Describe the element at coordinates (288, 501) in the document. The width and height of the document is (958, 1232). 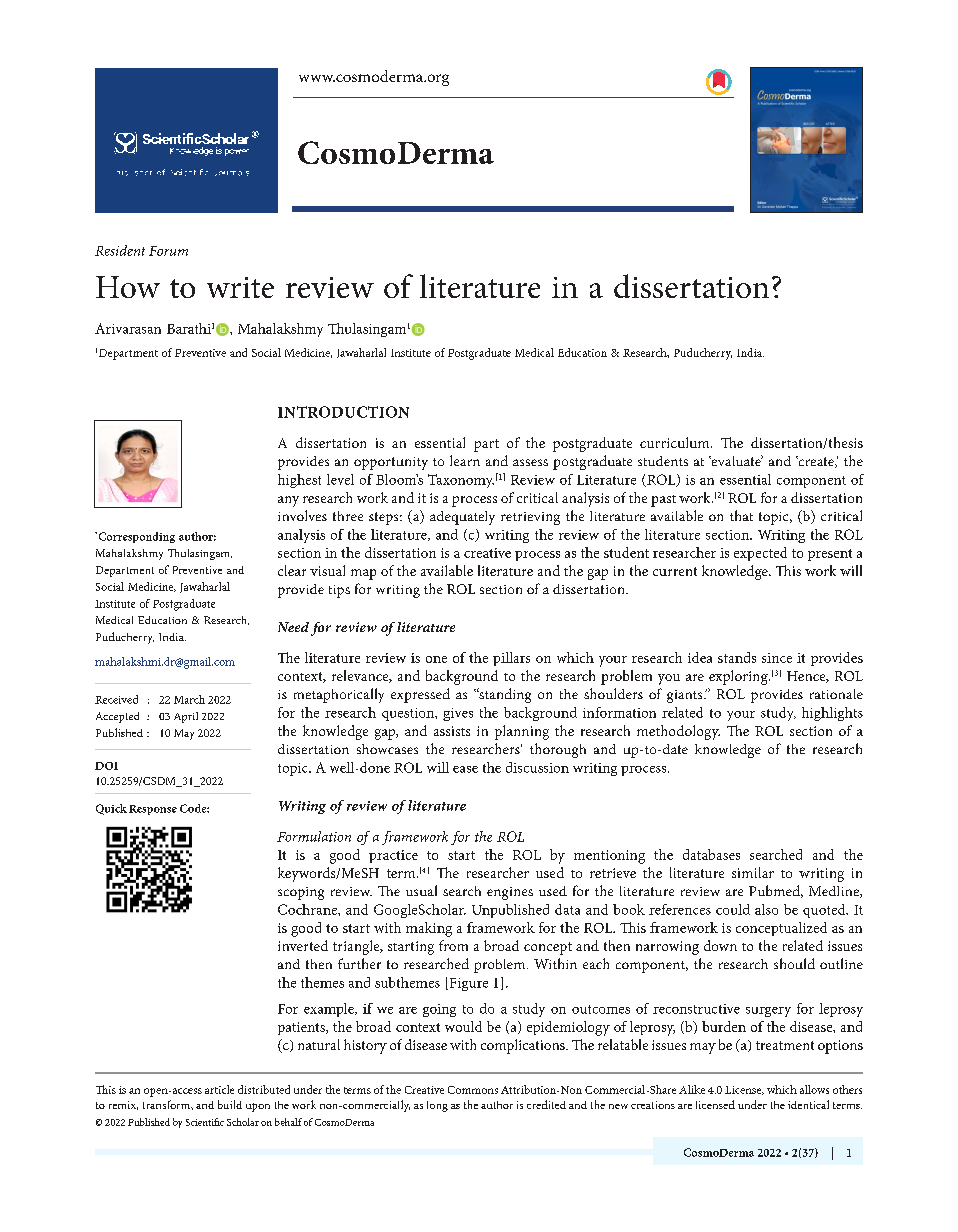
I see `any` at that location.
